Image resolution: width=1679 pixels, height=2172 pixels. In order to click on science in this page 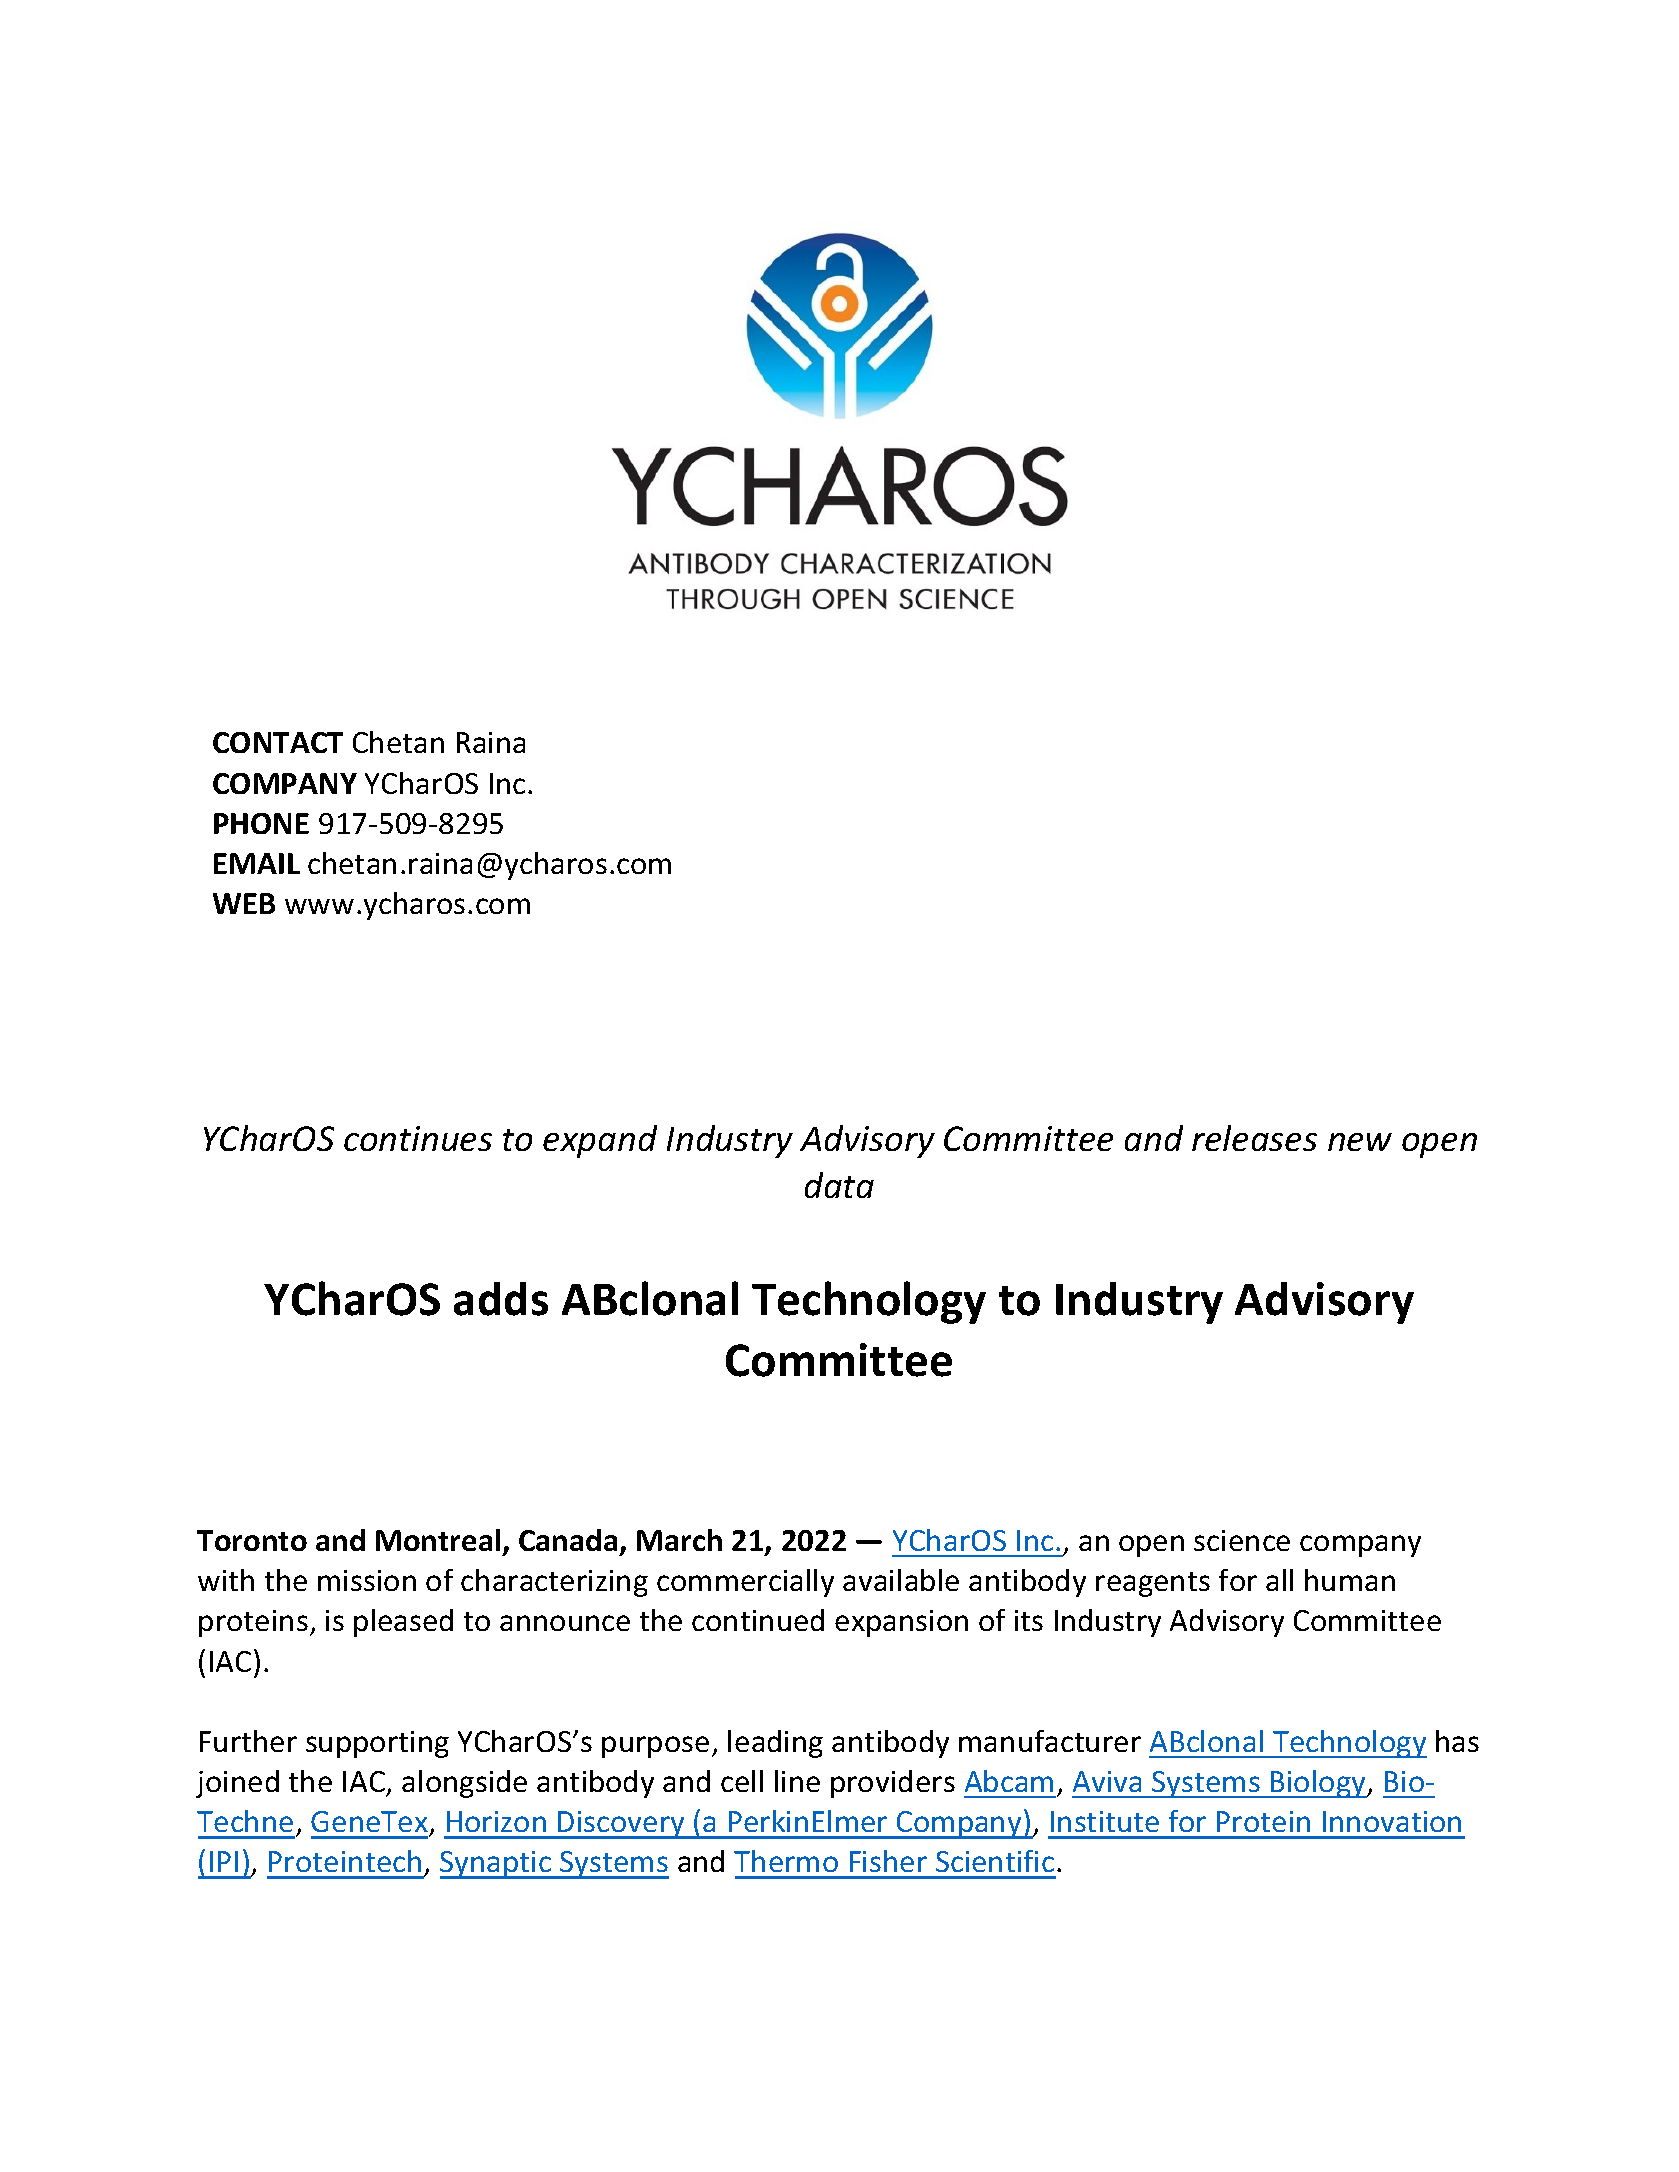, I will do `click(1242, 1540)`.
